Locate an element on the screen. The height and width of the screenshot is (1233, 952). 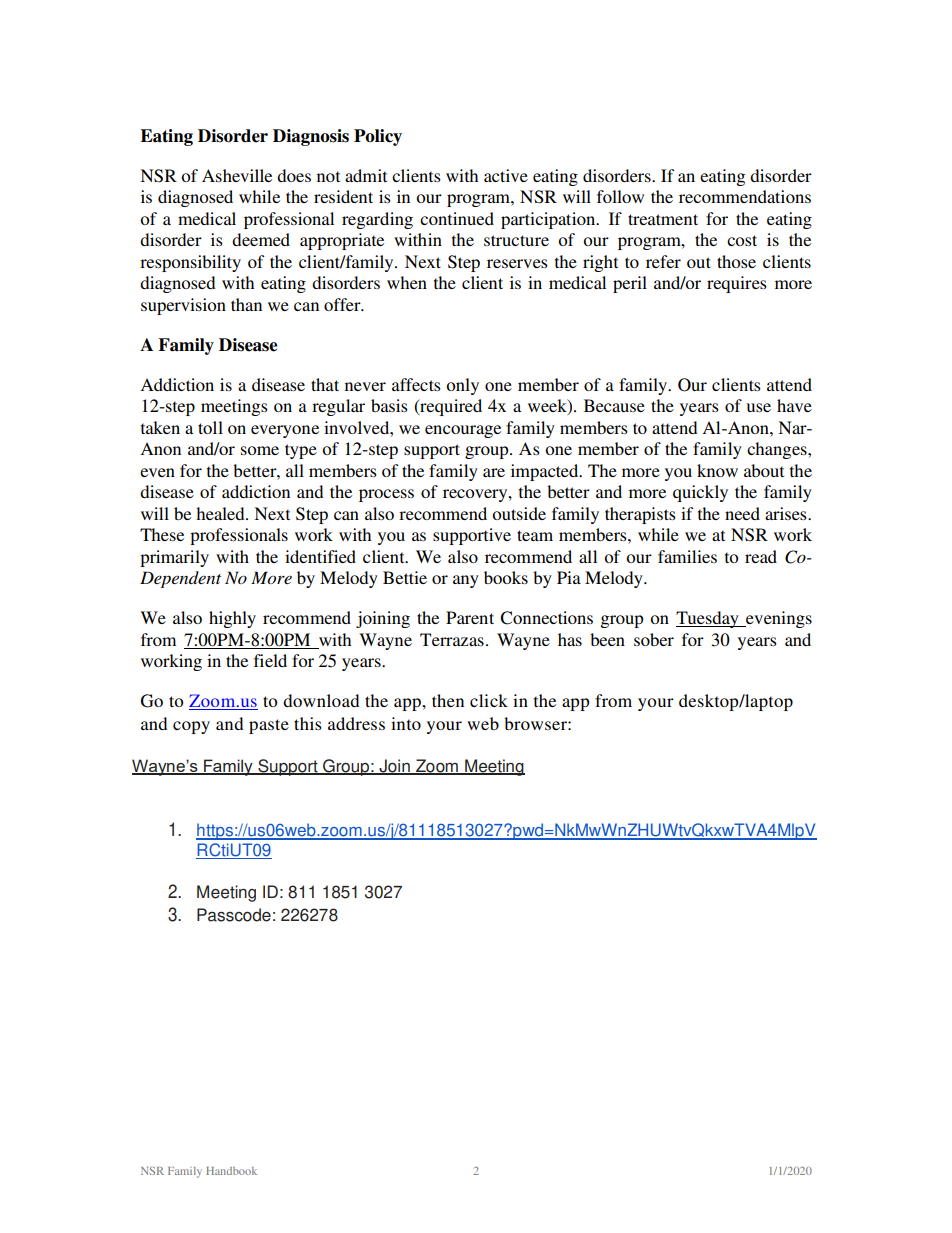
Passcode is located at coordinates (234, 915).
